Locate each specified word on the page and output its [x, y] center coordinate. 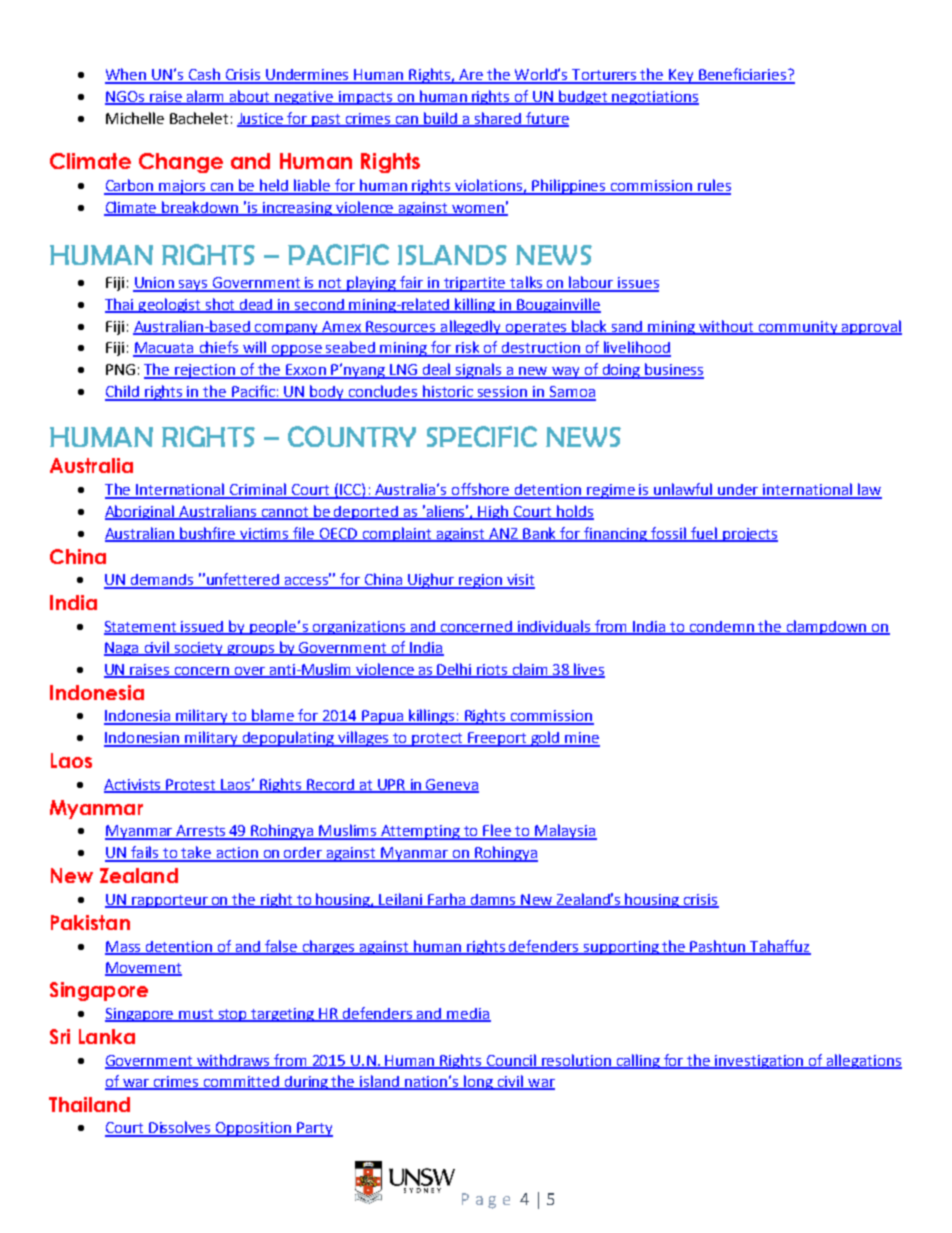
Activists [134, 785]
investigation [760, 1062]
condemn [722, 628]
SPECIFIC [482, 436]
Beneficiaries [743, 75]
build [441, 119]
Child [123, 392]
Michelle [135, 118]
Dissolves [180, 1128]
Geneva [452, 785]
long [479, 1082]
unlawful [683, 490]
